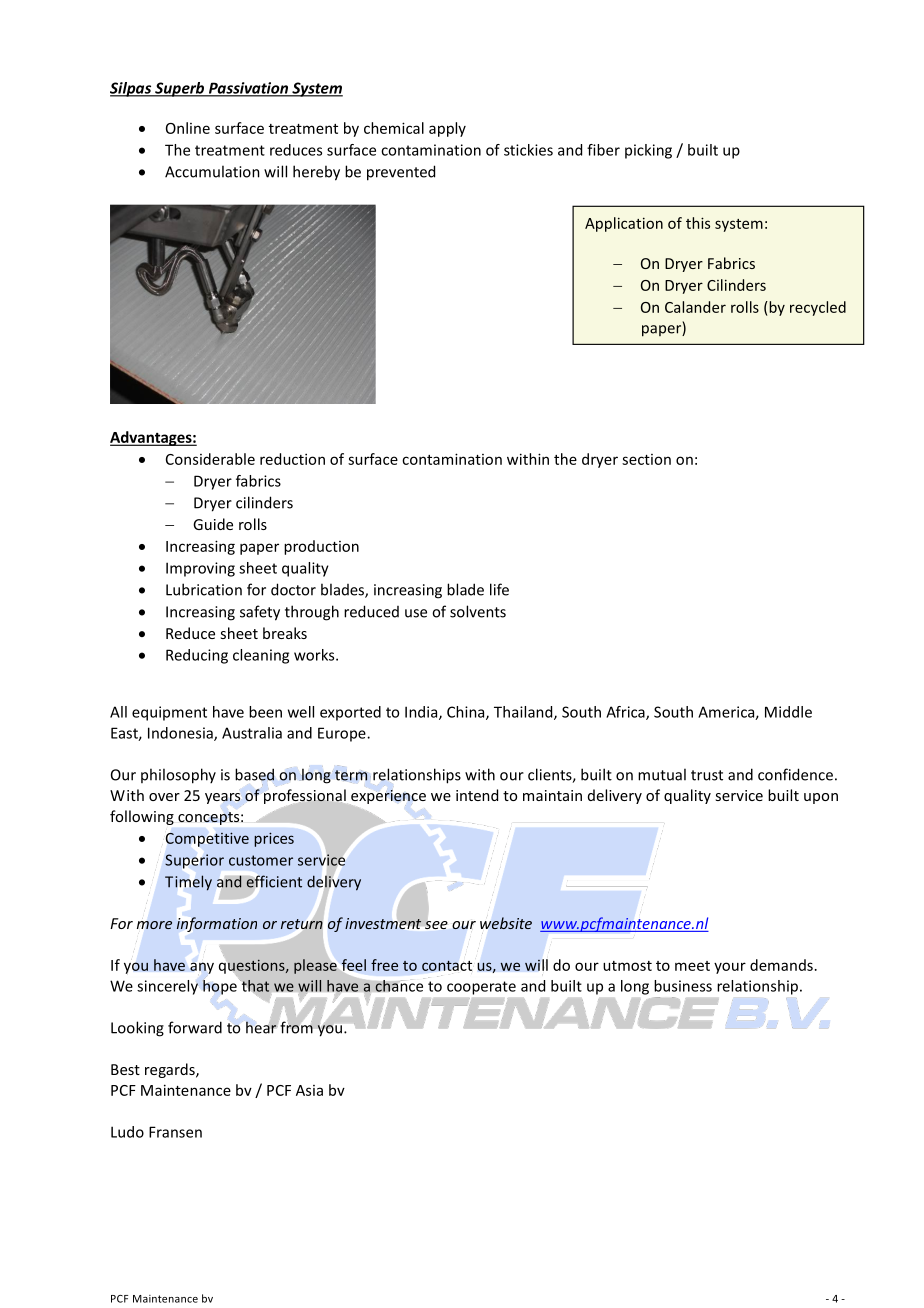  What do you see at coordinates (447, 129) in the document?
I see `apply` at bounding box center [447, 129].
